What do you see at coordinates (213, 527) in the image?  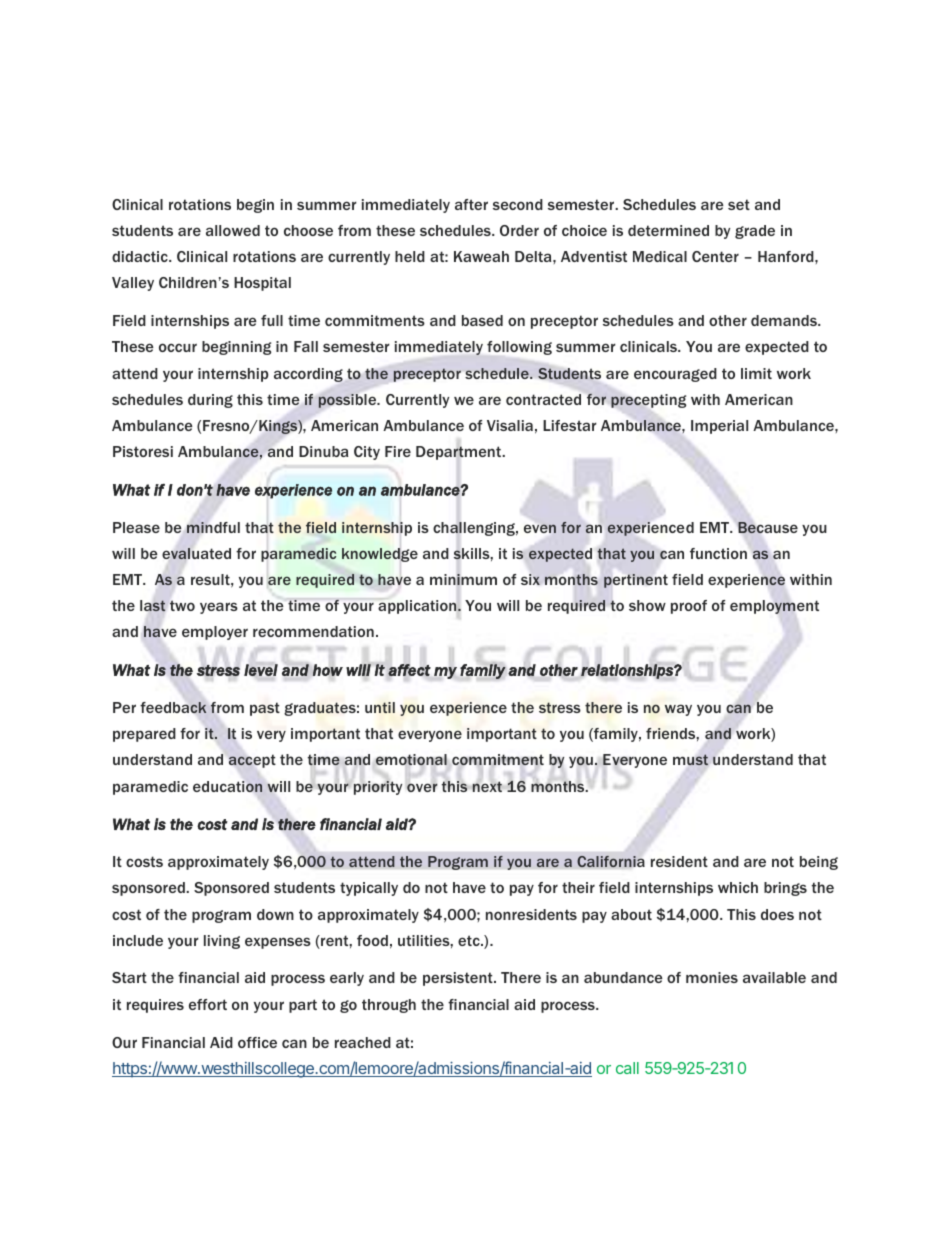 I see `mindful` at bounding box center [213, 527].
